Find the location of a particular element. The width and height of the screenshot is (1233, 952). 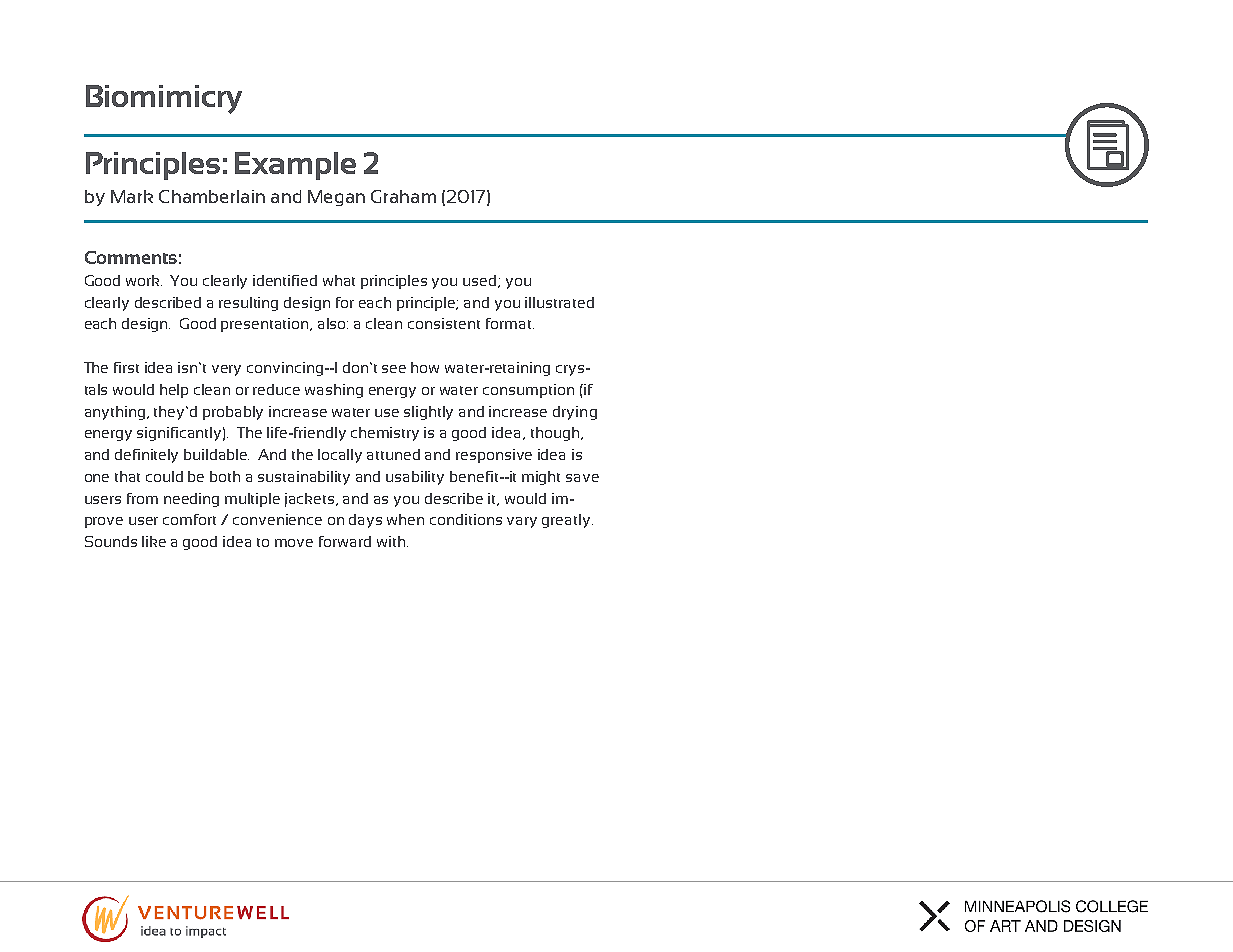

what is located at coordinates (339, 280).
